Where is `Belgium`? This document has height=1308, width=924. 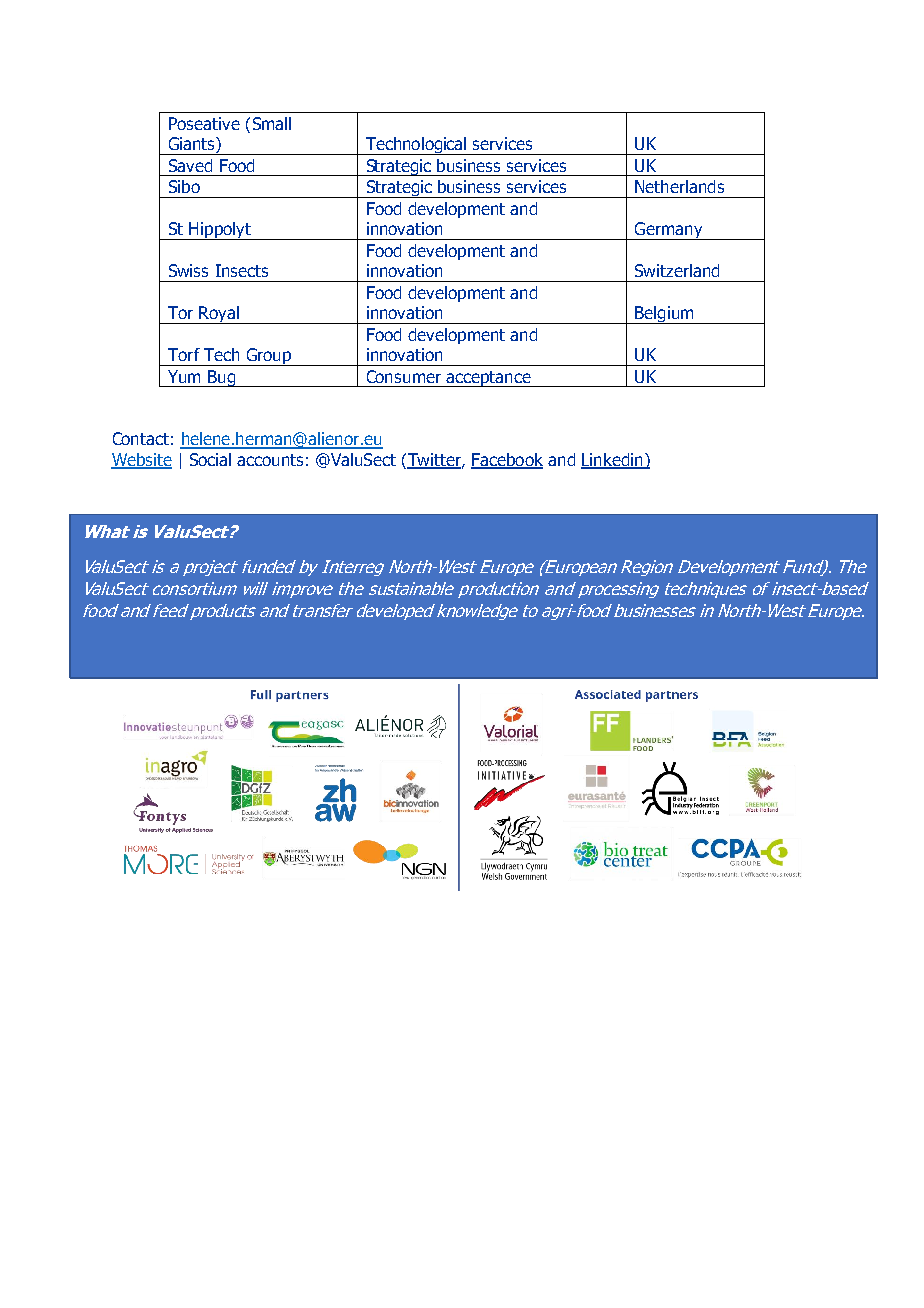 Belgium is located at coordinates (664, 315).
